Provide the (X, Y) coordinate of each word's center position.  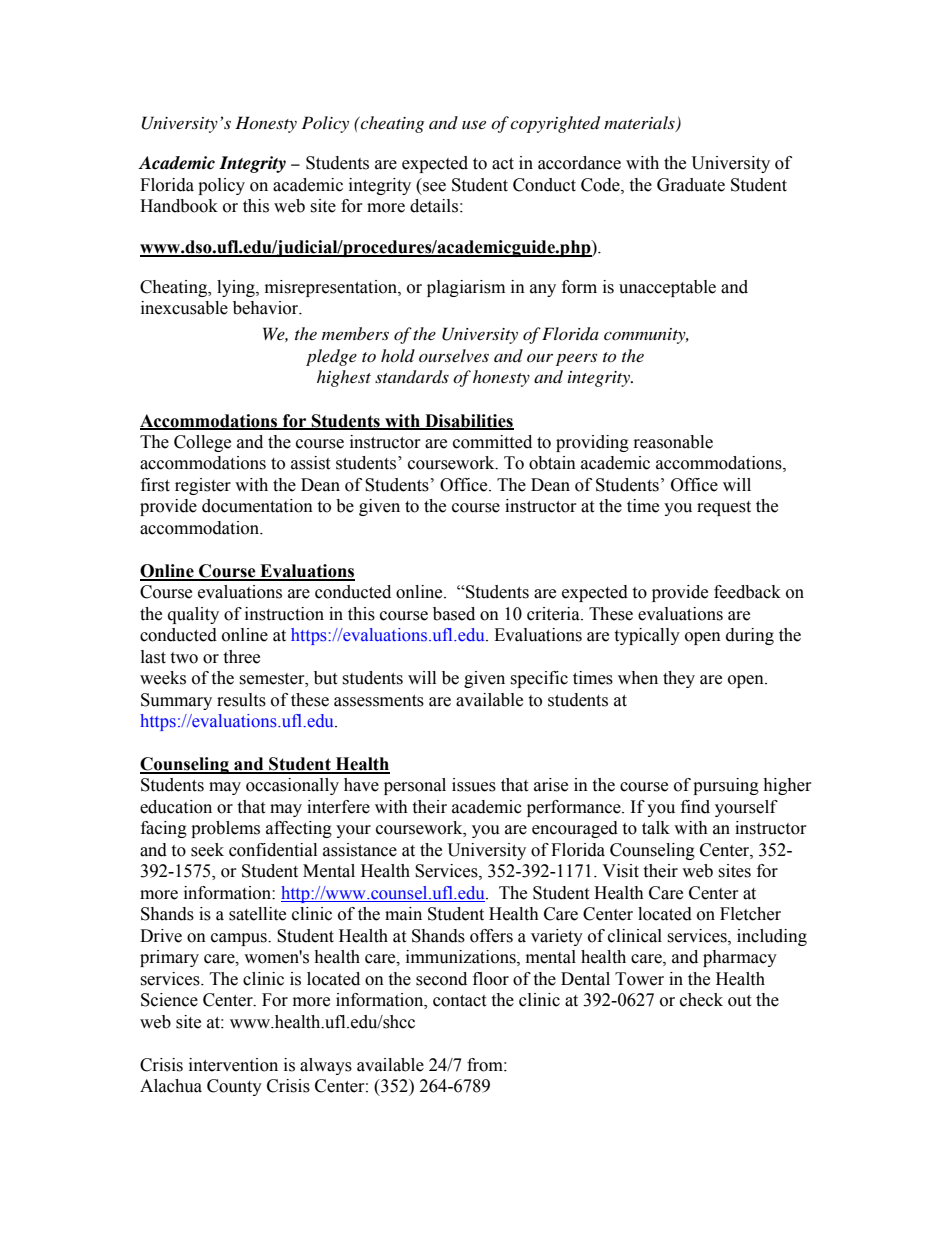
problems (225, 829)
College (202, 443)
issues (474, 785)
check (701, 1000)
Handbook (179, 206)
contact (459, 1001)
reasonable (673, 442)
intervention (233, 1065)
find (695, 807)
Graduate (691, 185)
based (454, 614)
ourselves (454, 355)
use (474, 124)
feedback (747, 592)
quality (193, 615)
